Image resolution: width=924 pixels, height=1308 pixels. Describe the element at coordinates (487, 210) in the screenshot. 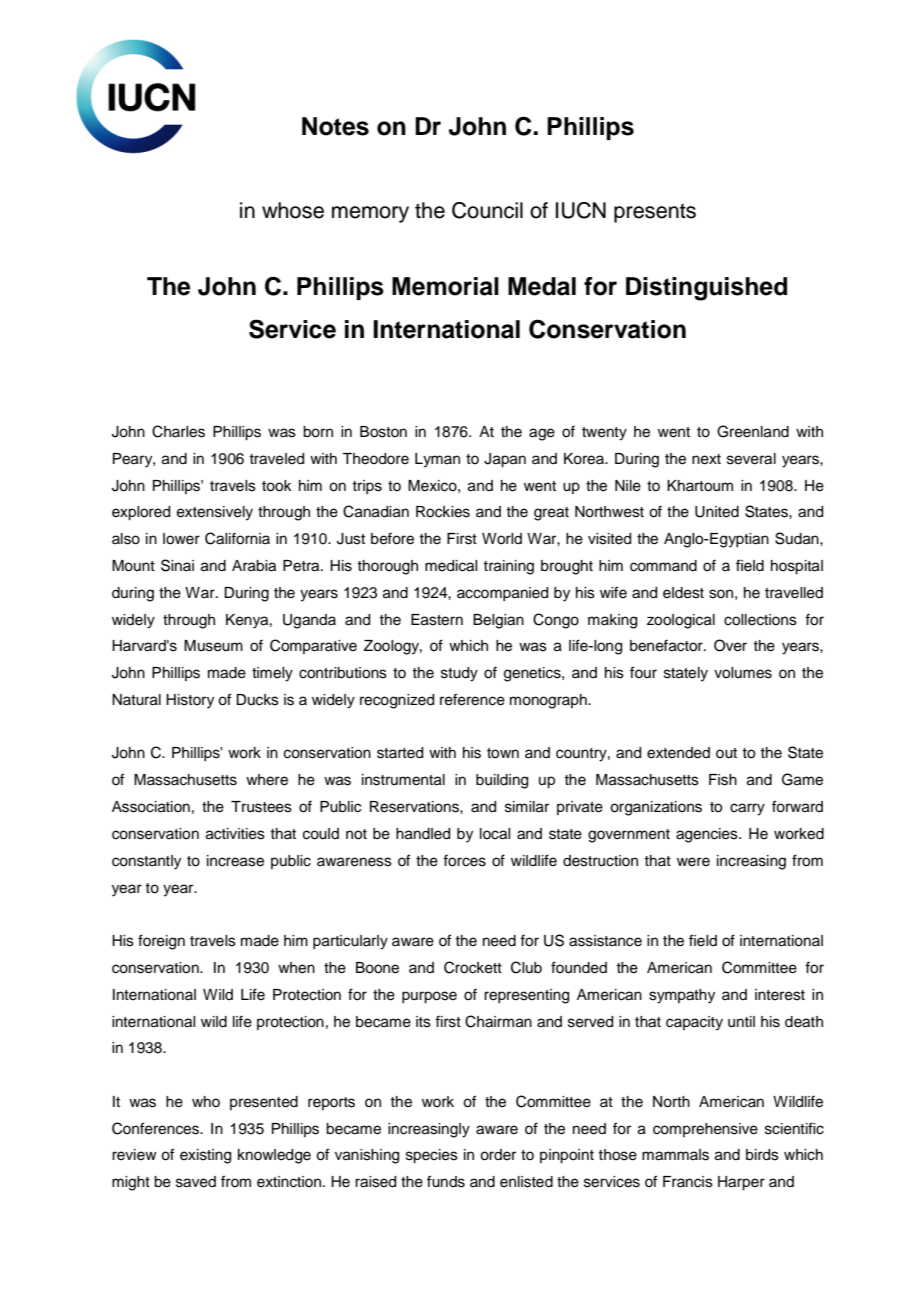

I see `Council` at that location.
